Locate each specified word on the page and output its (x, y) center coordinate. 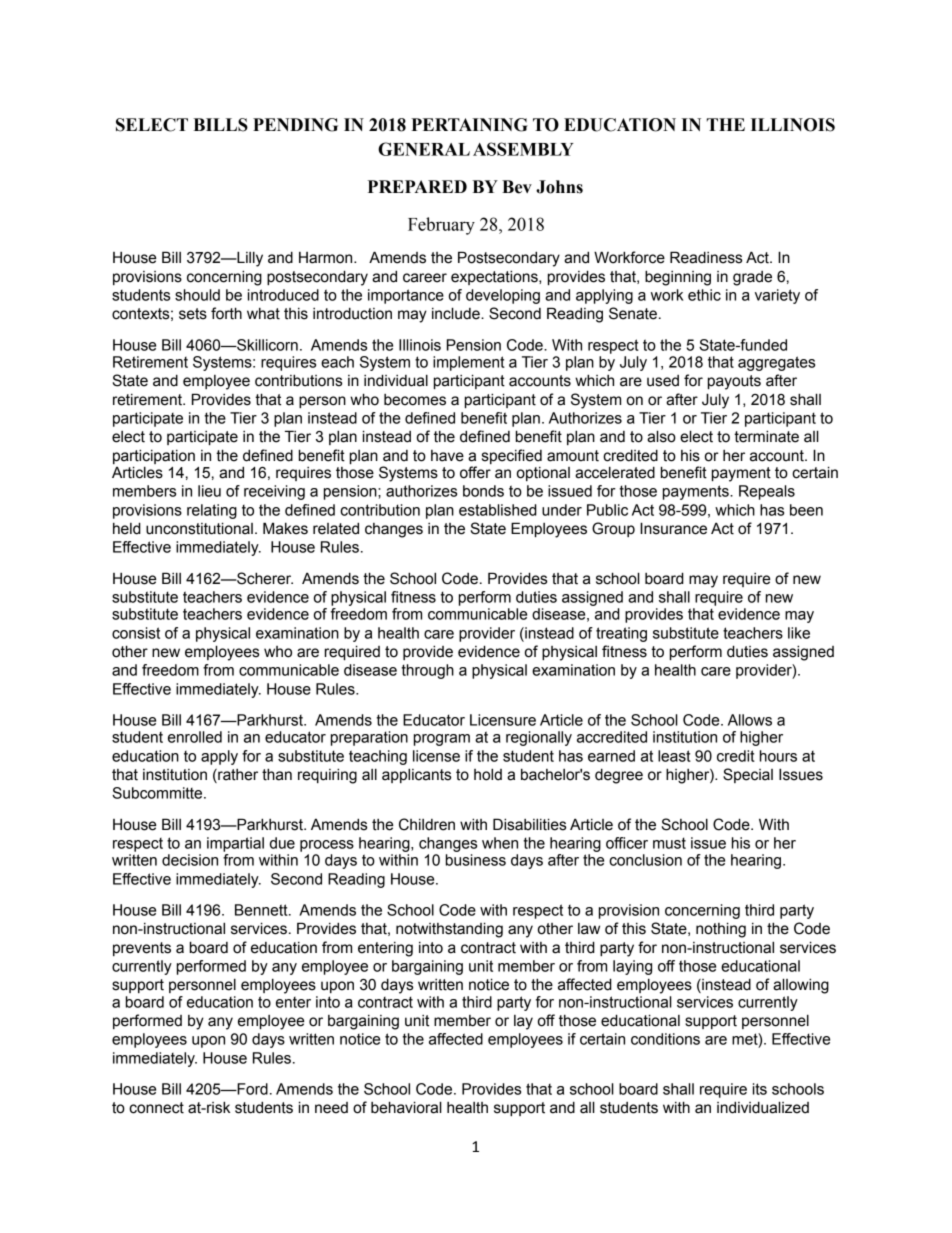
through (427, 671)
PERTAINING (469, 125)
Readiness (706, 257)
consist (136, 633)
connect (156, 1108)
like (799, 633)
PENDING (295, 125)
